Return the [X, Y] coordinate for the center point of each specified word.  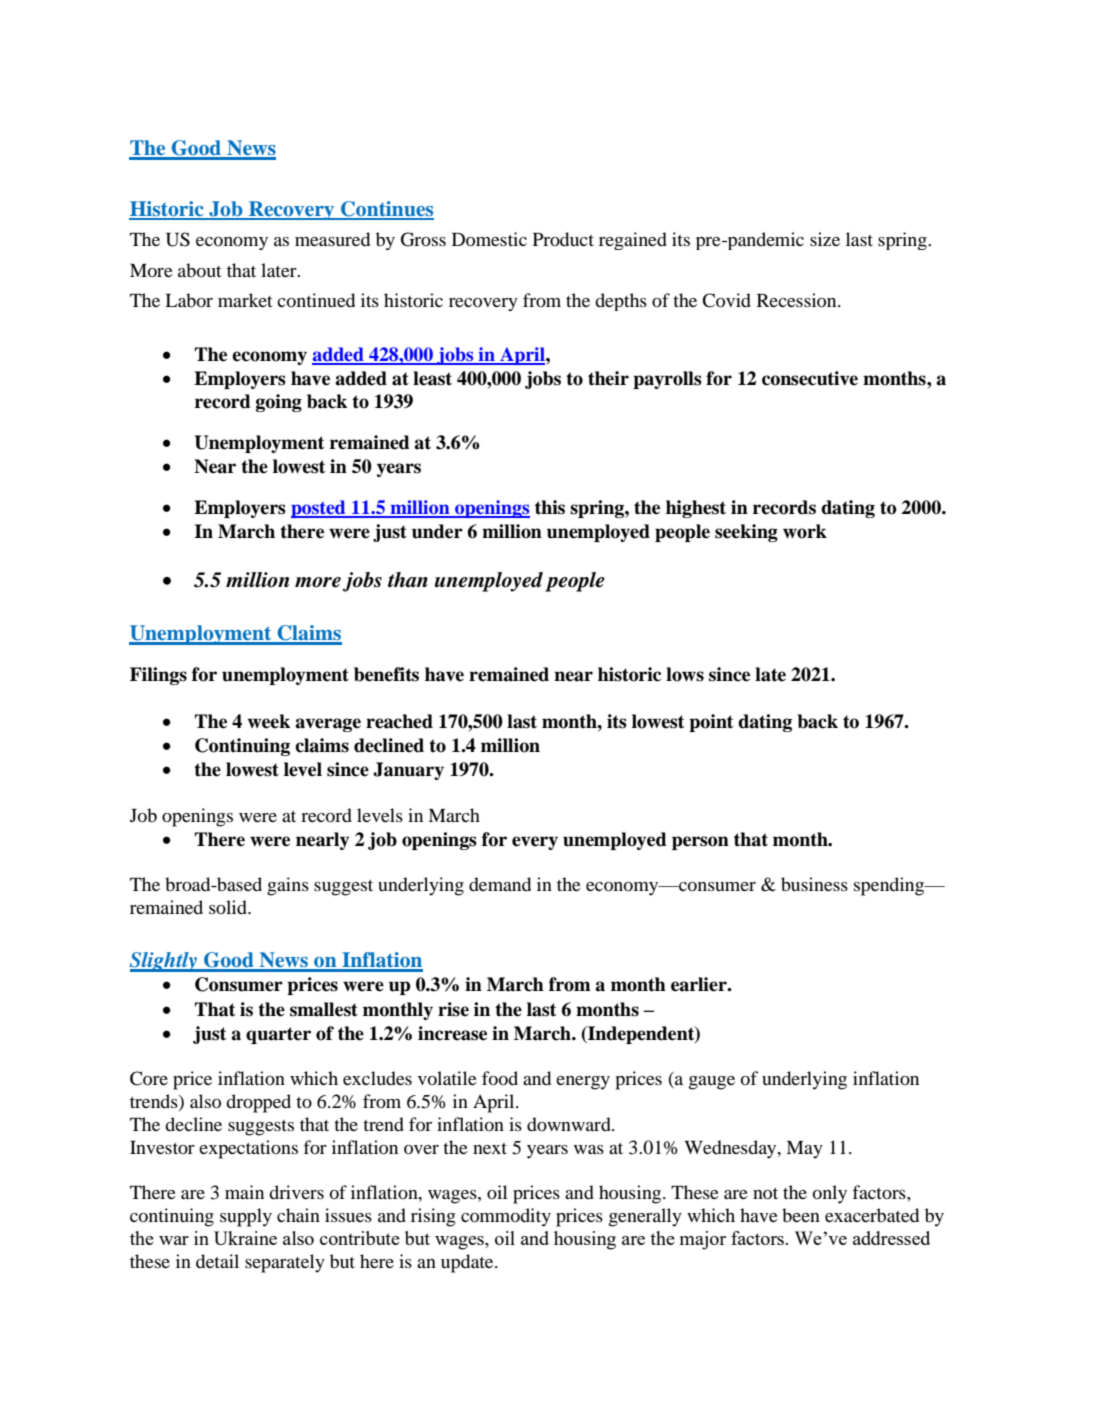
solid [229, 907]
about [199, 270]
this [550, 507]
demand [500, 884]
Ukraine [245, 1238]
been [801, 1215]
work [805, 531]
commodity [506, 1217]
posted [319, 509]
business [814, 884]
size [825, 239]
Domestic [489, 239]
